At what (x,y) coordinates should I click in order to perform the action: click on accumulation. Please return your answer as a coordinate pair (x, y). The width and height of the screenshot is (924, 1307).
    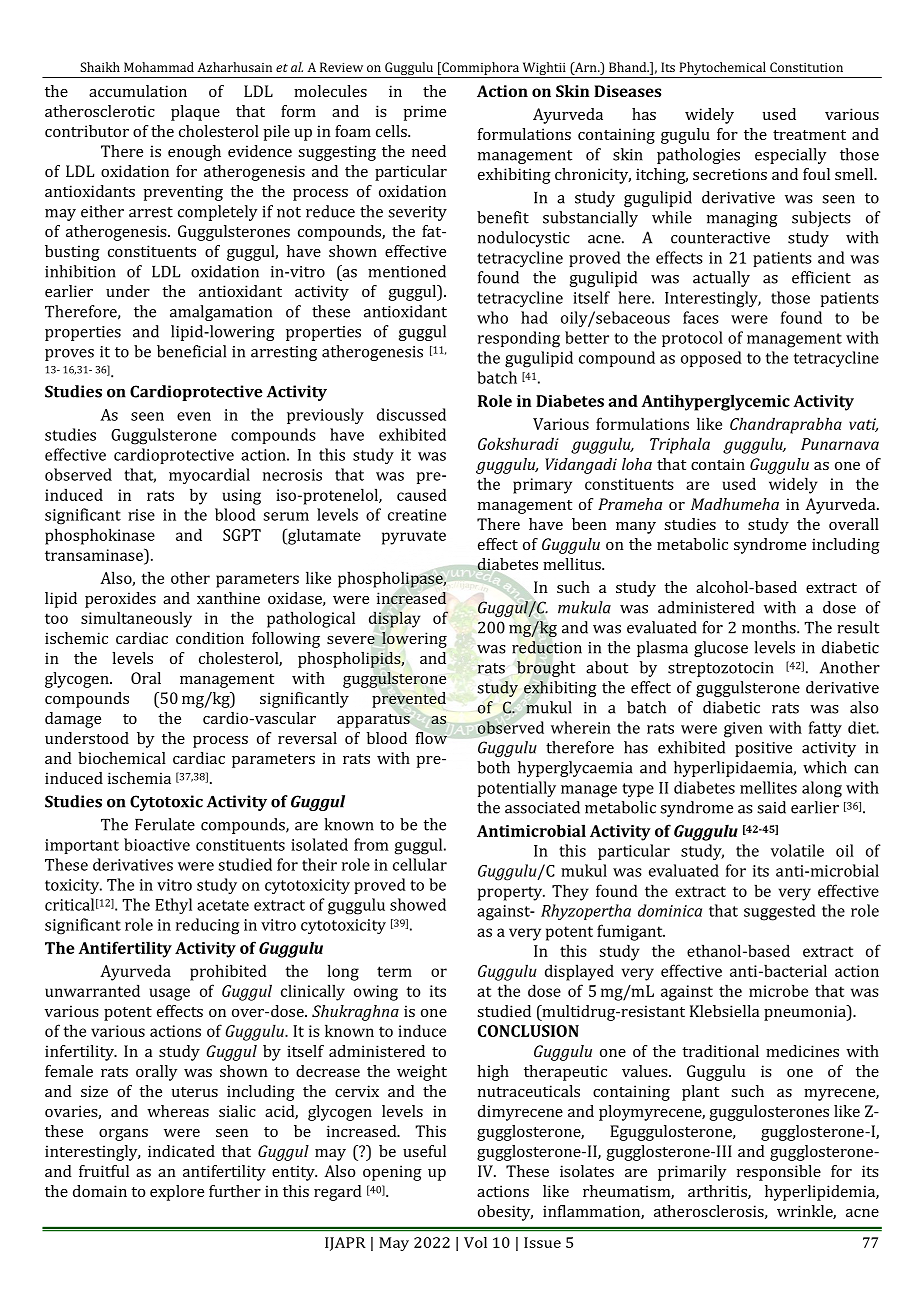
    Looking at the image, I should click on (138, 91).
